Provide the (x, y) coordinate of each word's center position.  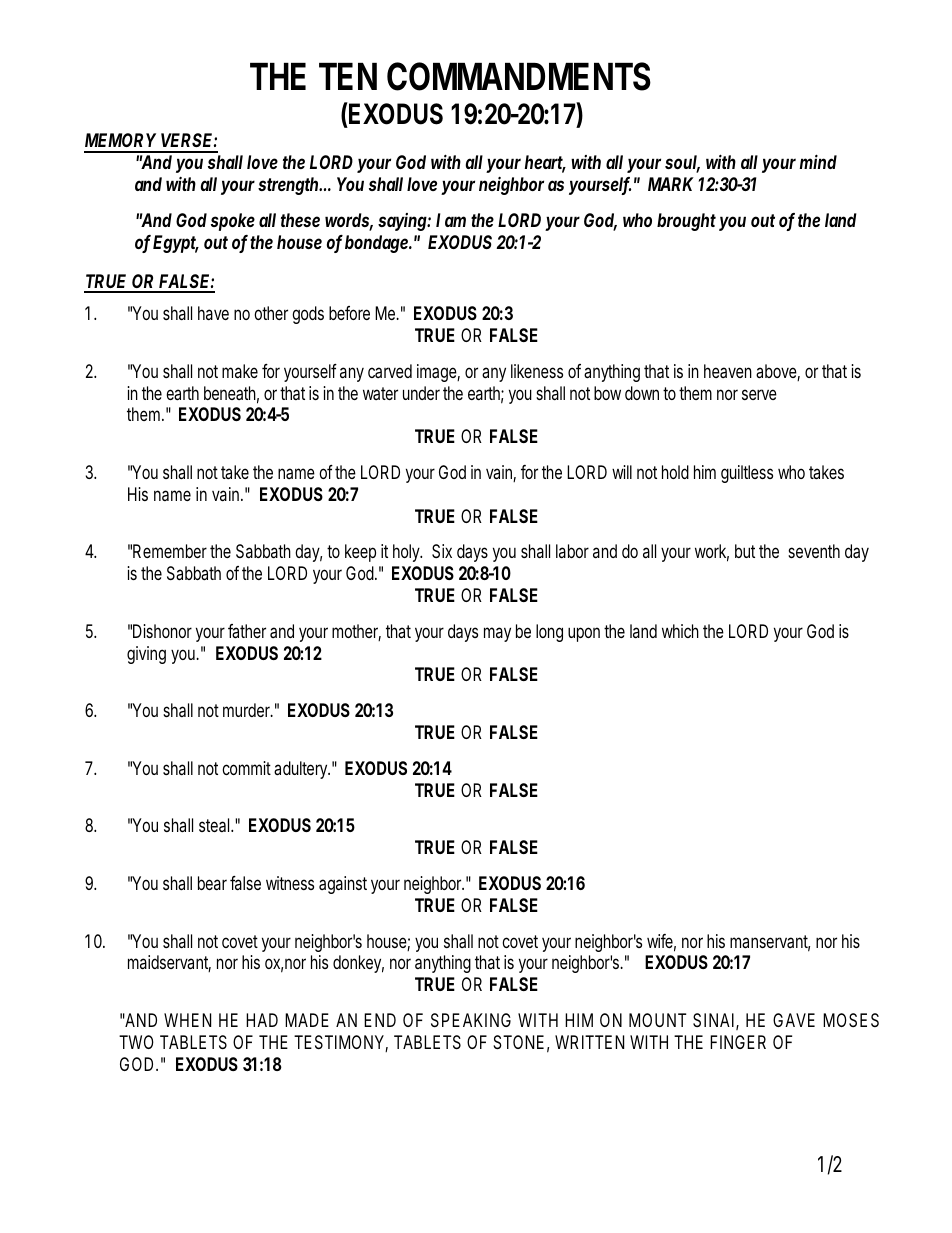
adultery (300, 770)
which (680, 631)
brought (686, 222)
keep (360, 553)
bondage (376, 244)
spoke (233, 222)
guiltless (747, 474)
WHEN (187, 1020)
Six (442, 551)
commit (246, 768)
